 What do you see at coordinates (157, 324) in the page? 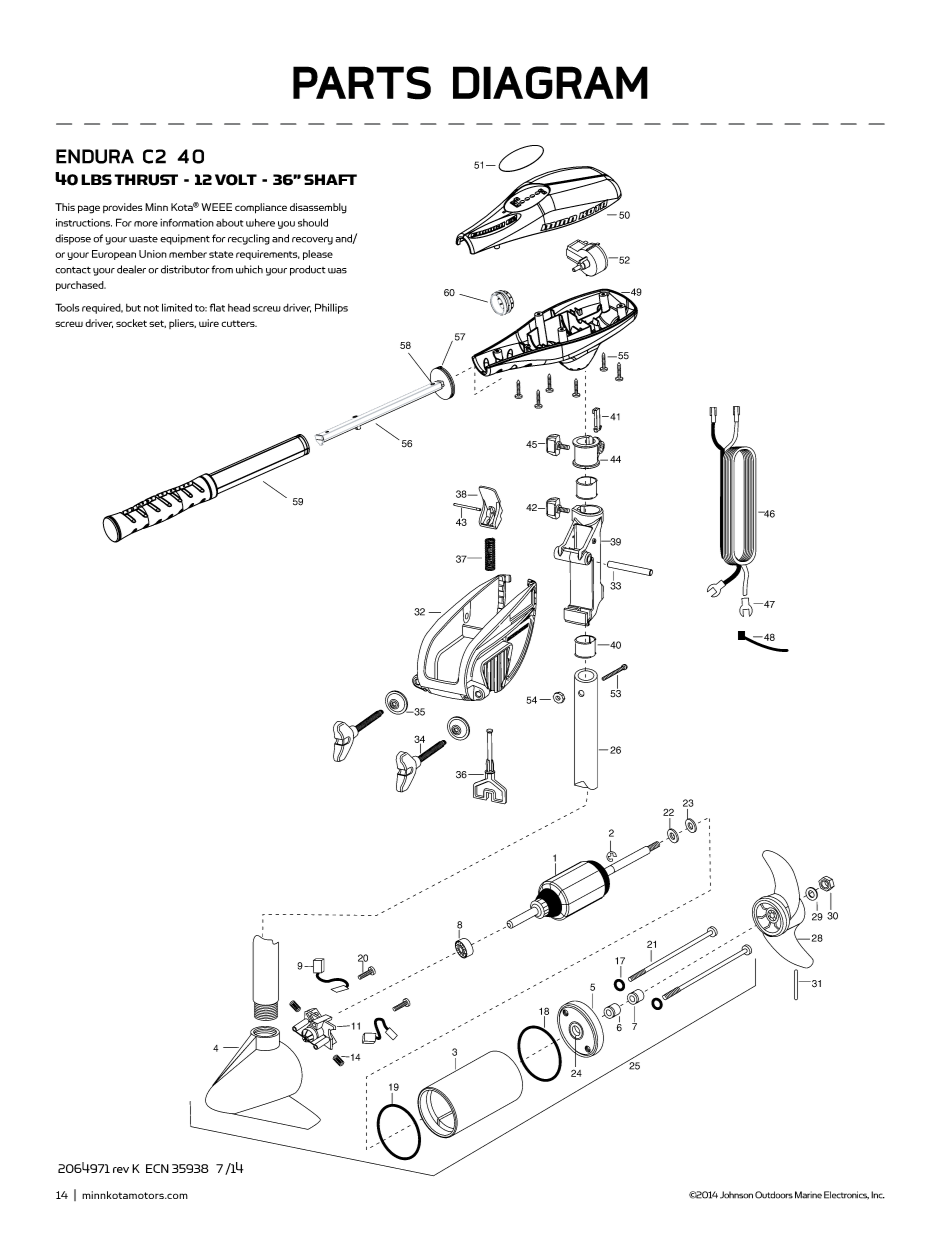
I see `set` at bounding box center [157, 324].
